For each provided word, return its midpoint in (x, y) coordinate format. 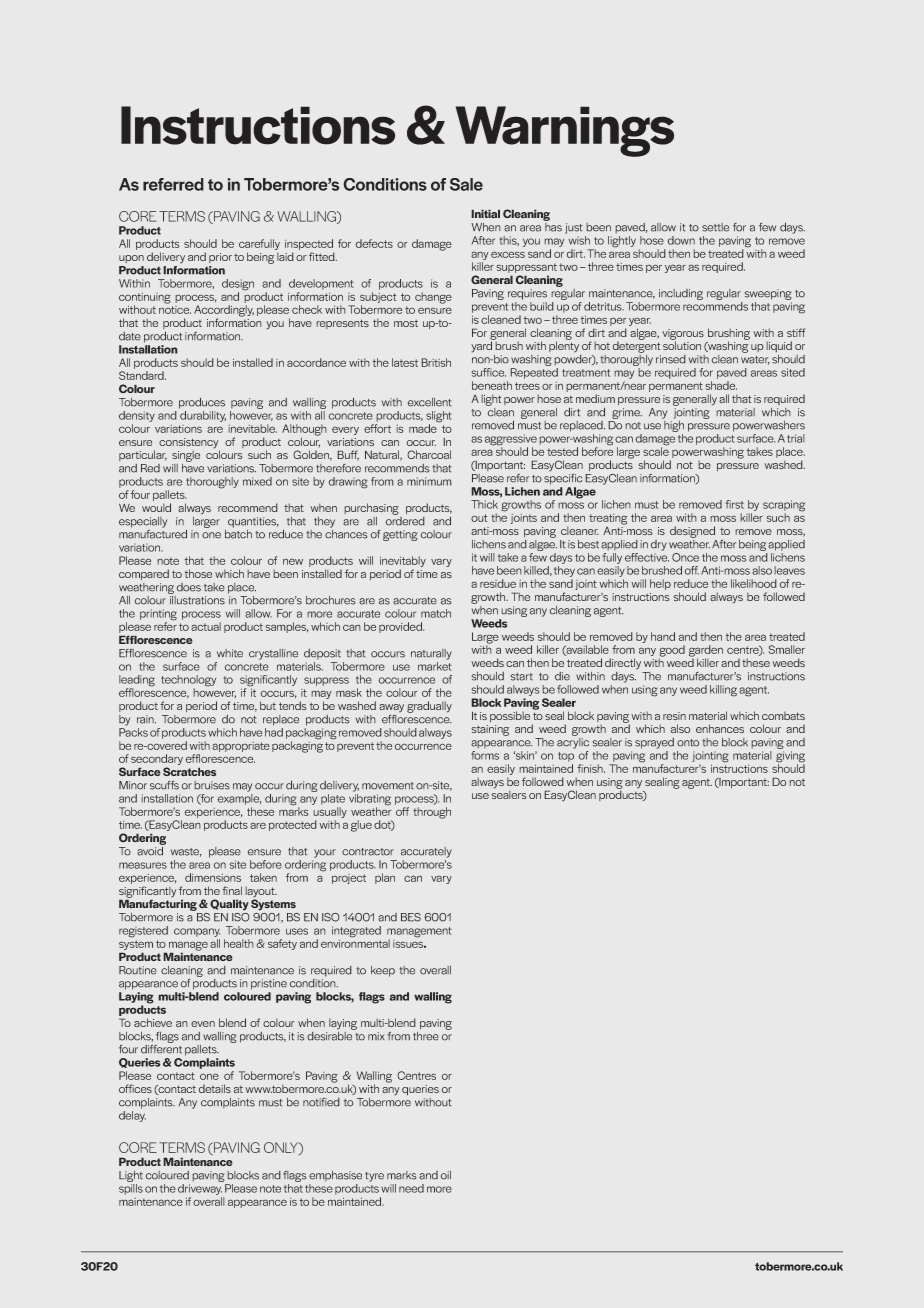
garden (706, 652)
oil (446, 1175)
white (230, 653)
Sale (466, 184)
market (435, 666)
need (411, 1188)
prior (220, 258)
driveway (200, 1189)
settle (715, 227)
